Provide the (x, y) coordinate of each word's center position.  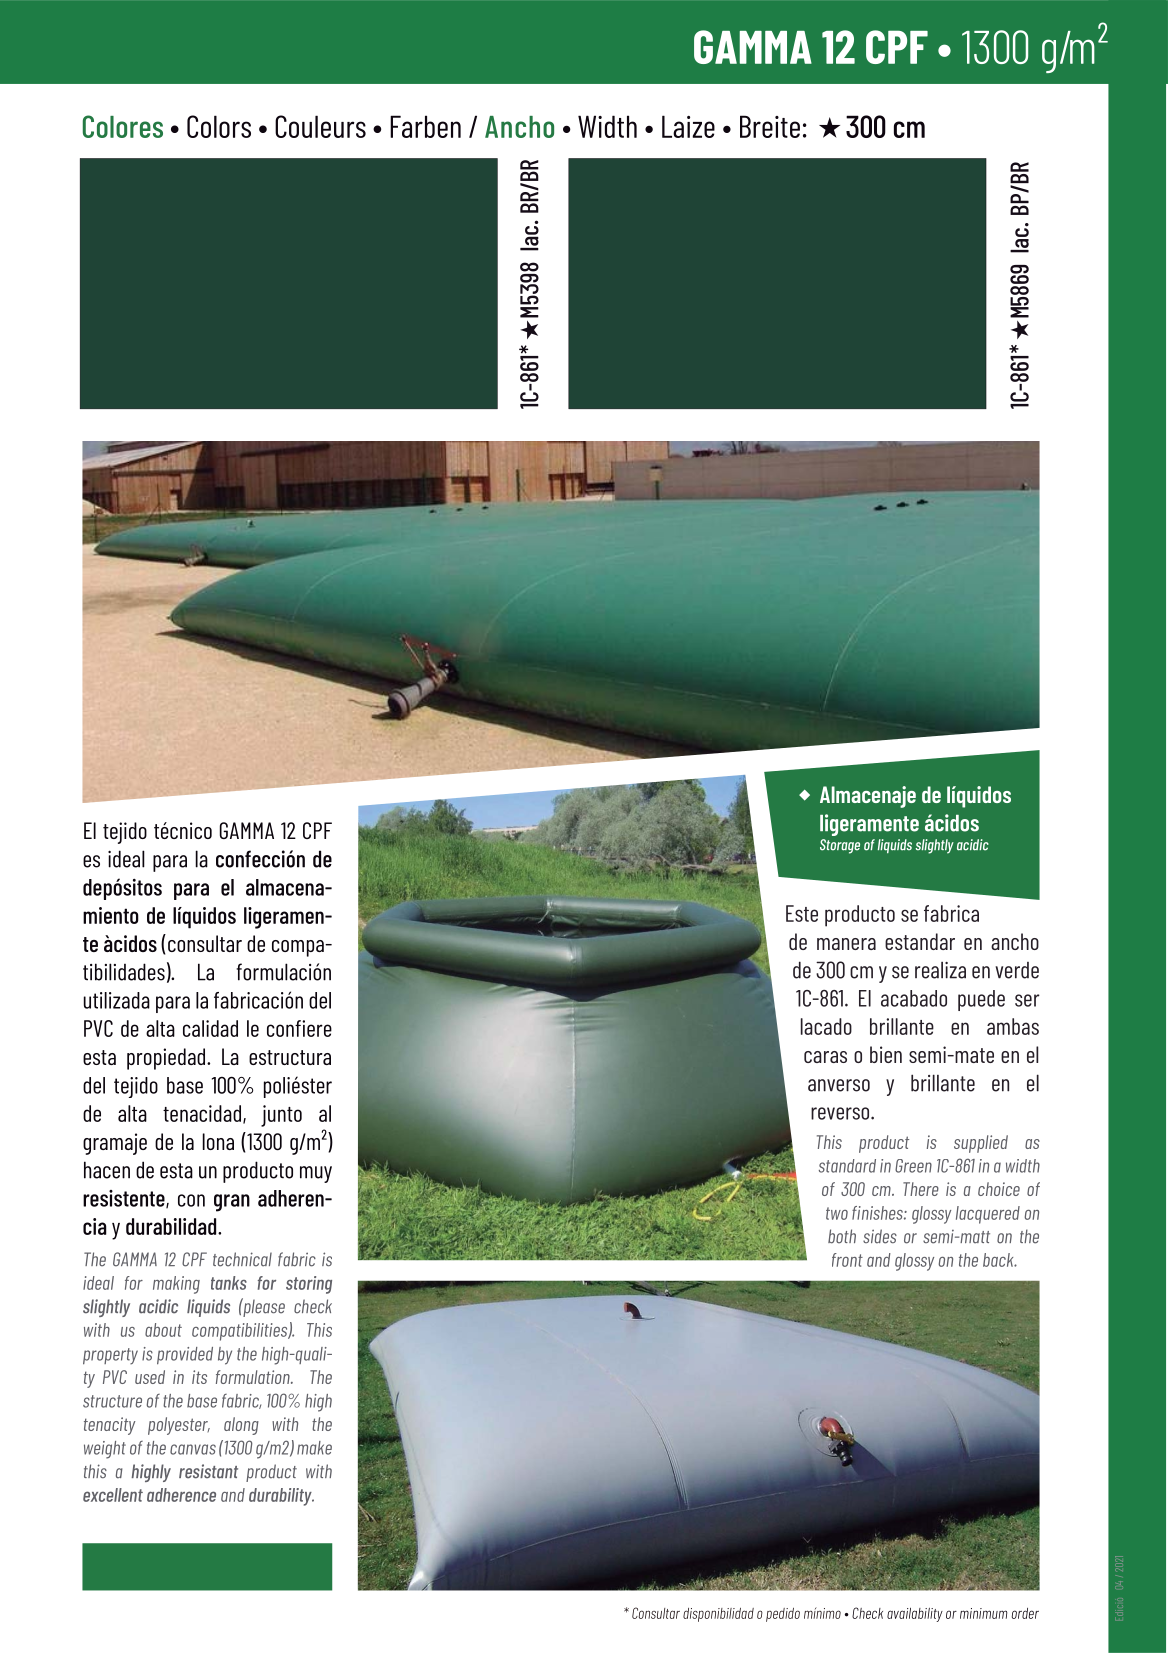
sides (880, 1236)
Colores (123, 126)
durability (281, 1497)
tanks (229, 1283)
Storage (840, 846)
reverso (841, 1113)
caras (825, 1057)
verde (1017, 970)
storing (309, 1285)
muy (316, 1174)
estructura (290, 1057)
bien (886, 1054)
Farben (425, 126)
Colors (219, 126)
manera (846, 944)
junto (281, 1116)
